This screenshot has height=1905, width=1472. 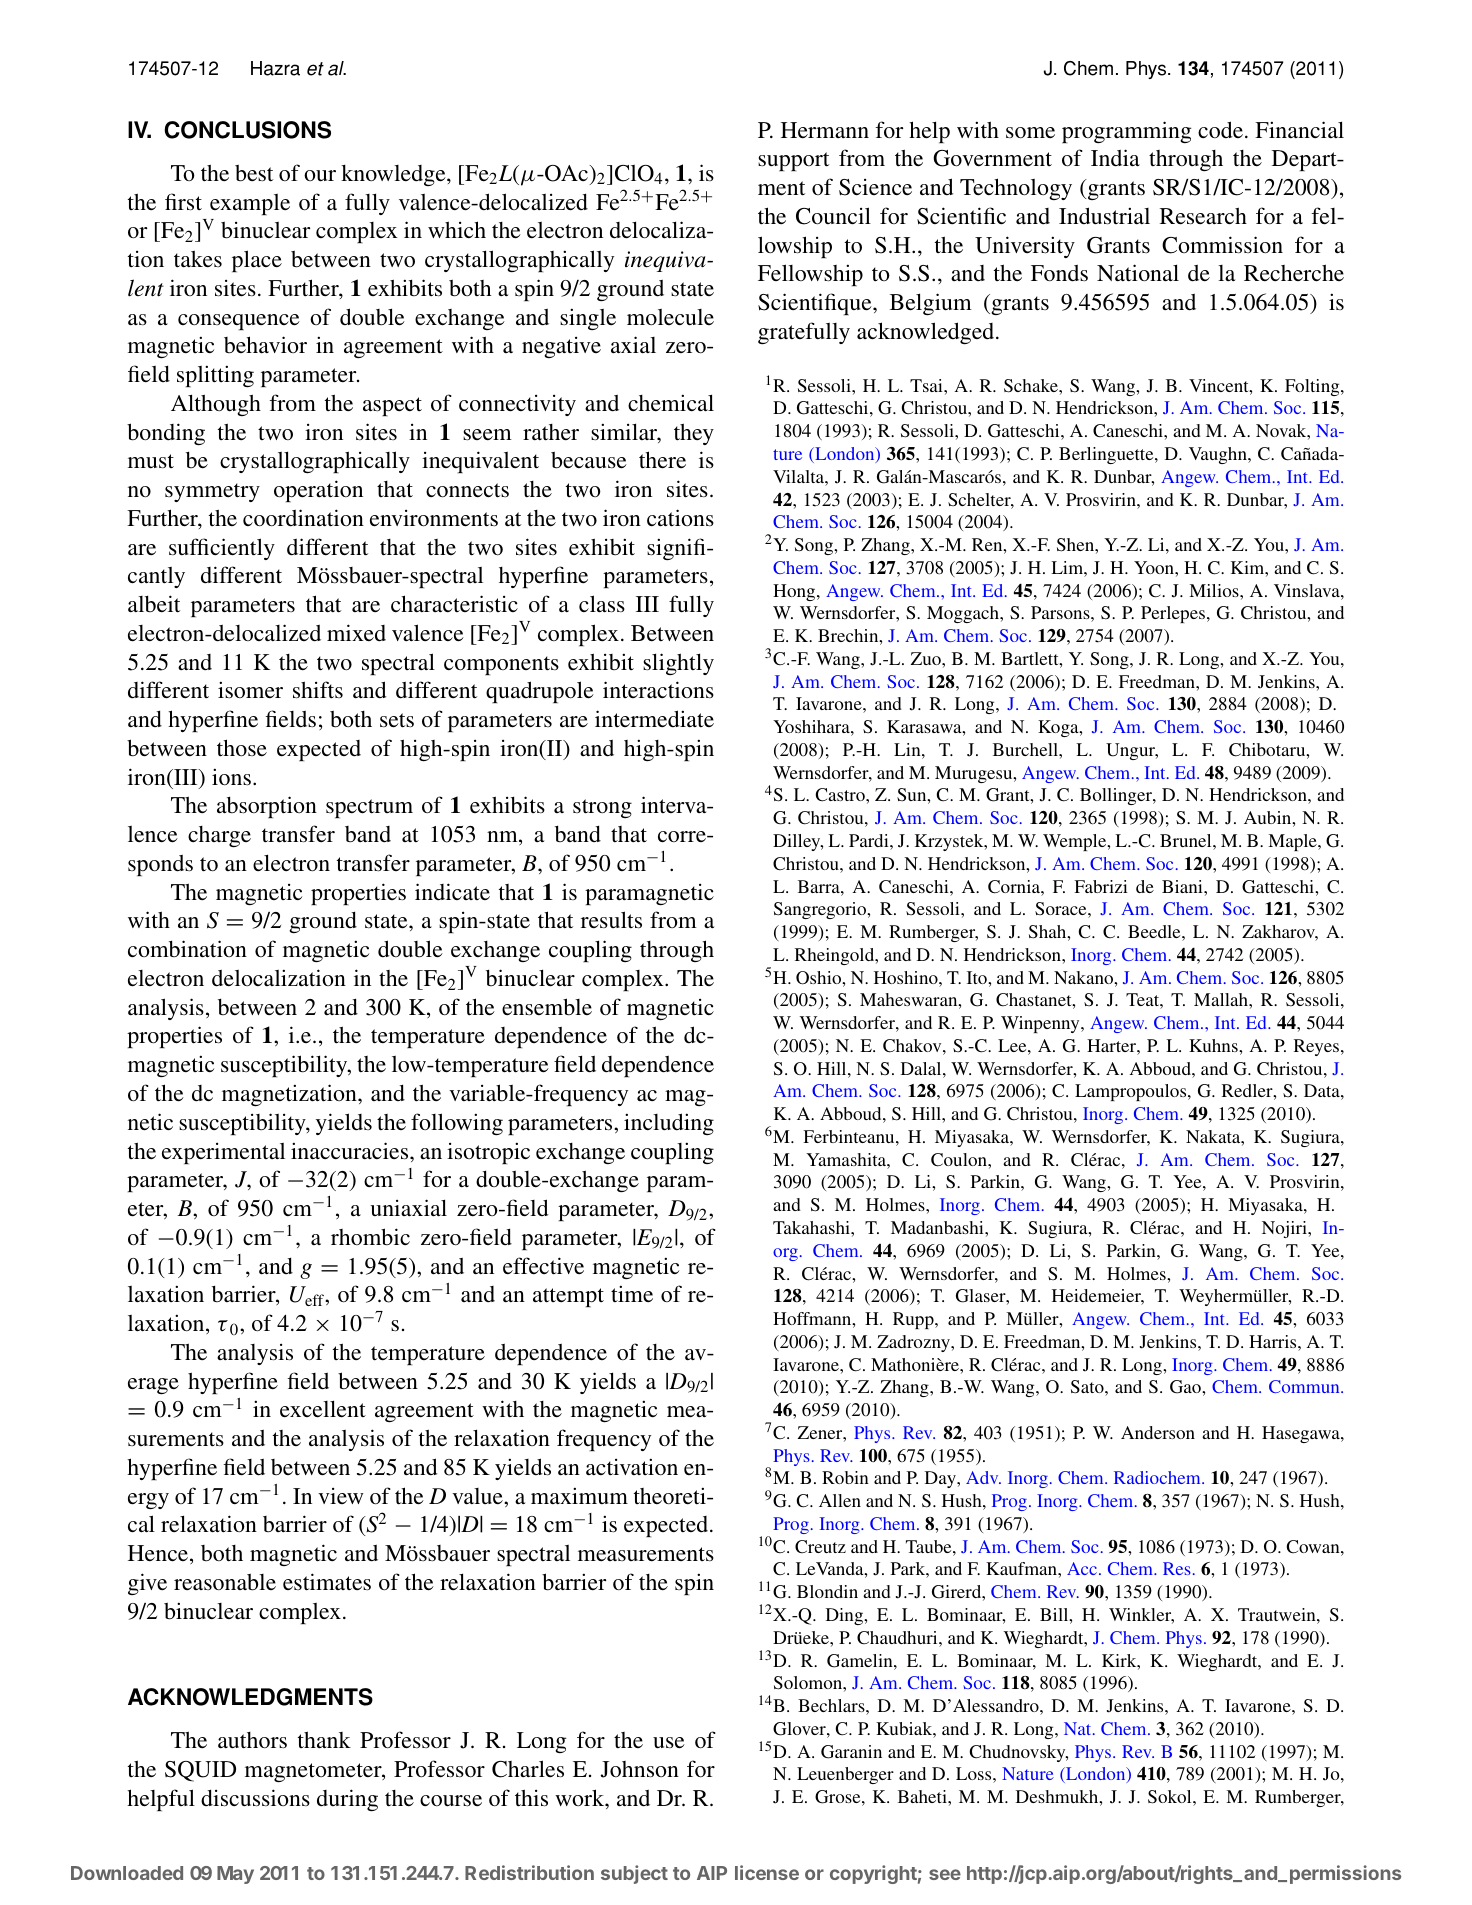 What do you see at coordinates (767, 1872) in the screenshot?
I see `license` at bounding box center [767, 1872].
